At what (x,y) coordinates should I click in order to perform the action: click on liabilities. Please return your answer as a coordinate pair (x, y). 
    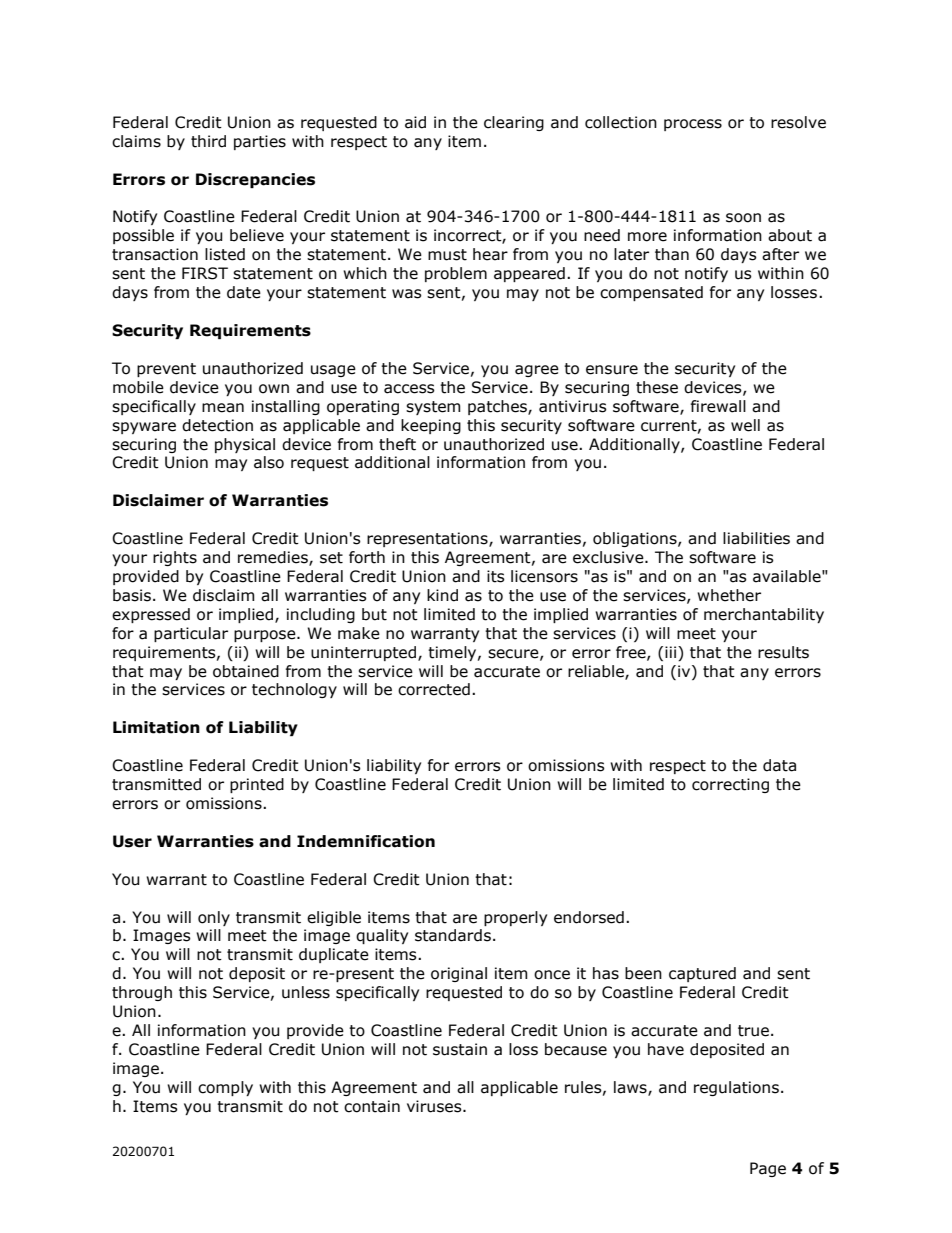
    Looking at the image, I should click on (756, 538).
